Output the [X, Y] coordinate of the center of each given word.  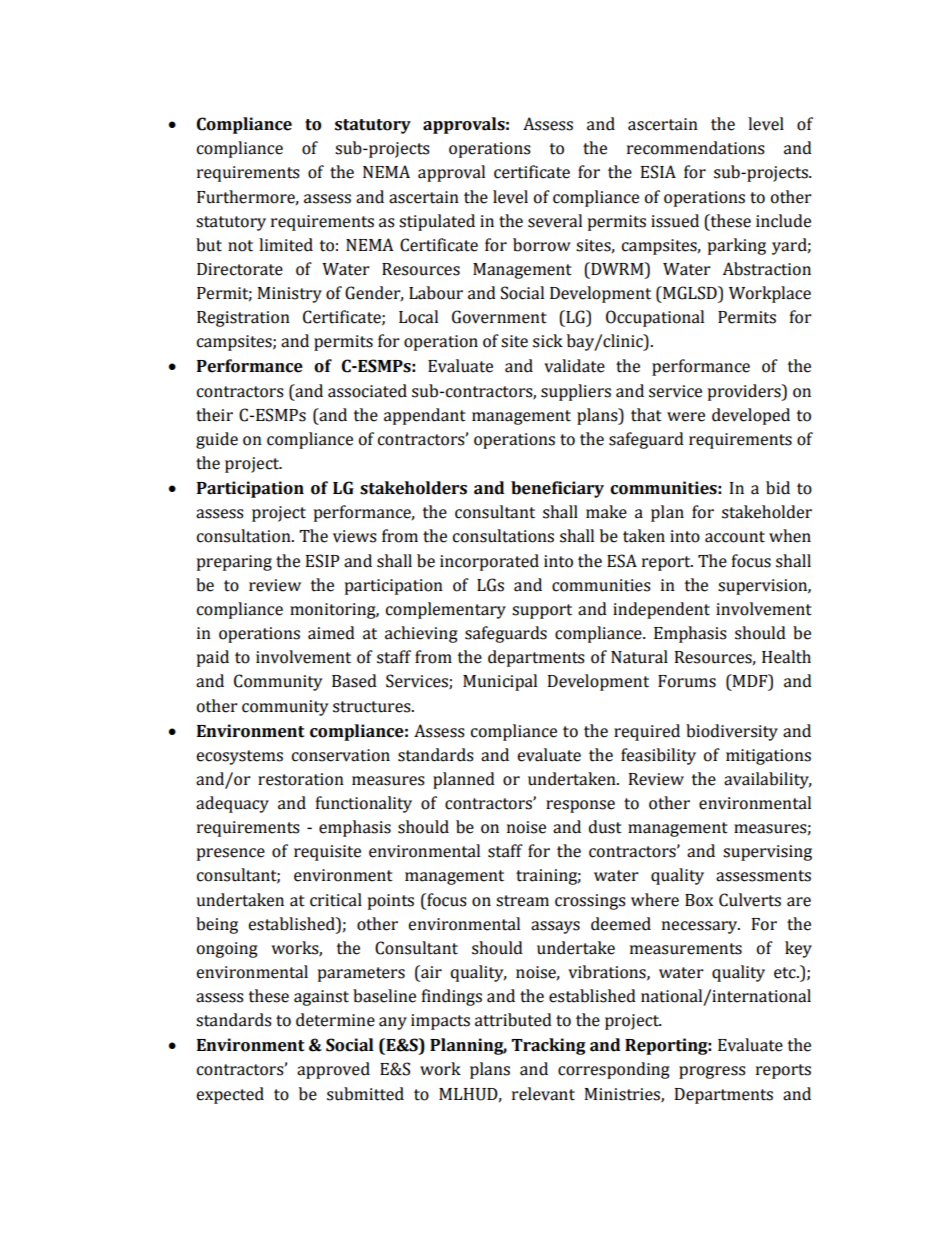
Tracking [548, 1046]
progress [712, 1072]
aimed [331, 633]
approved [333, 1070]
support [542, 611]
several [555, 221]
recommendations [696, 148]
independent [661, 610]
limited [286, 245]
